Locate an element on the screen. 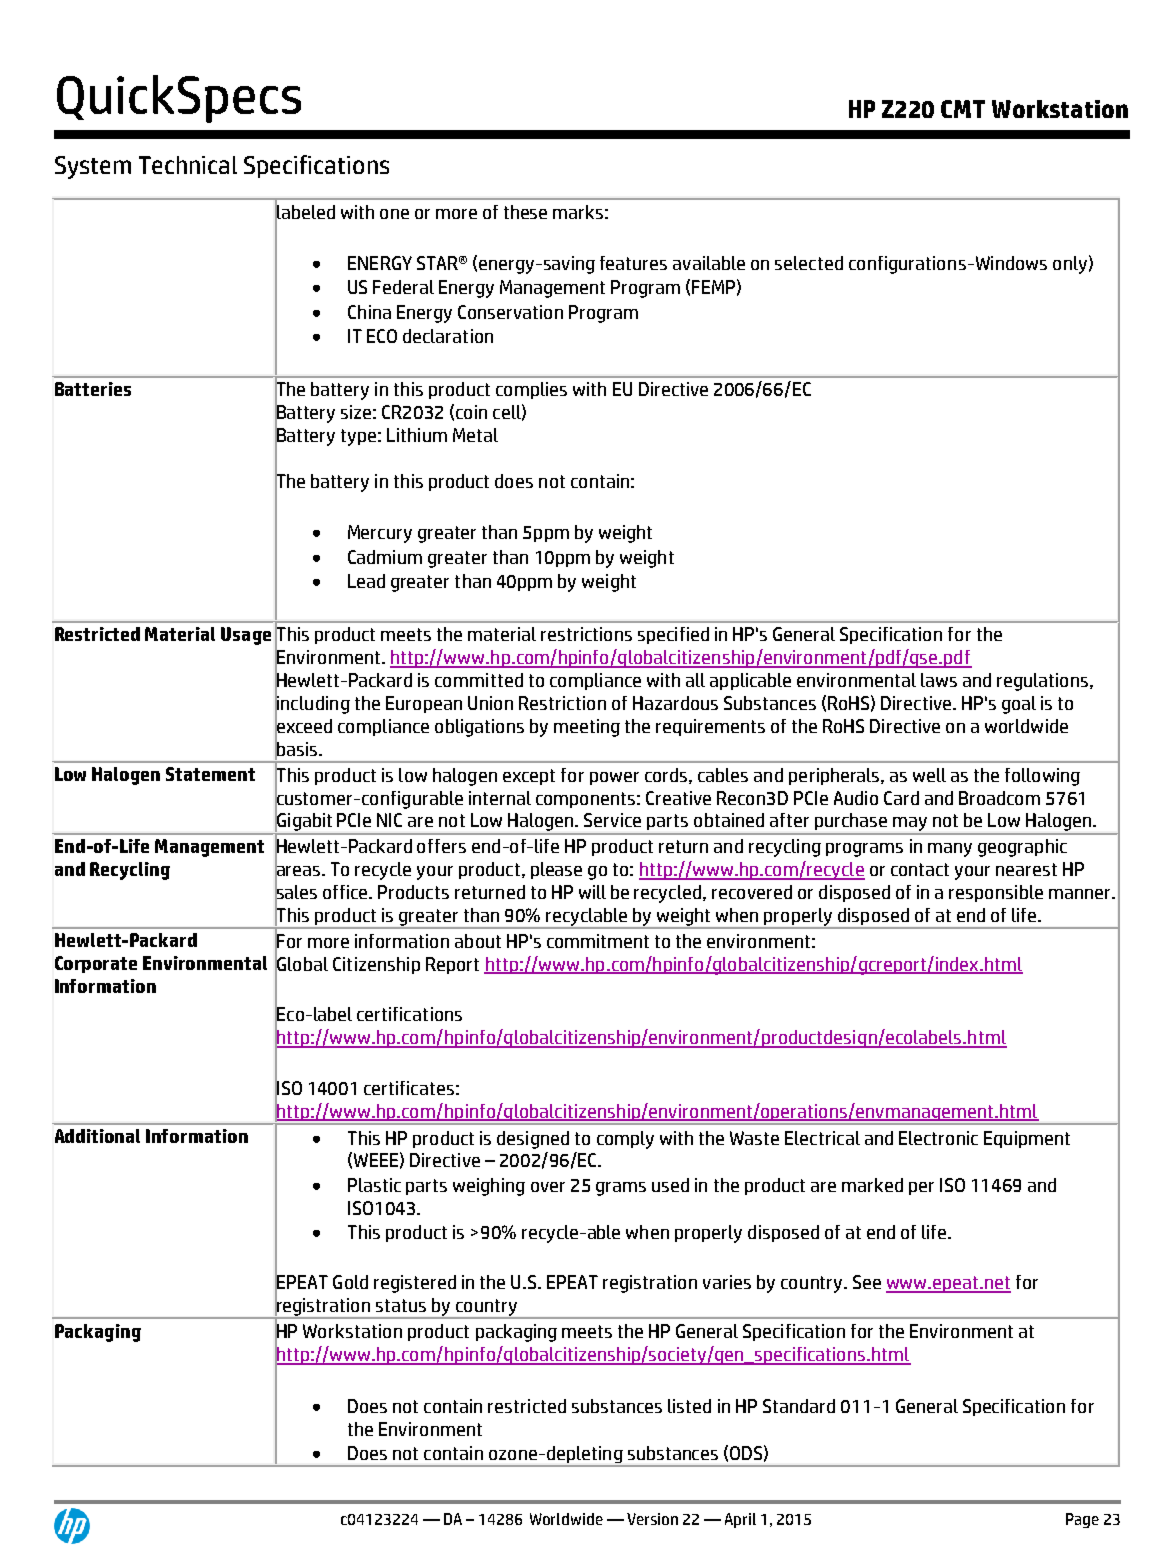  Statement is located at coordinates (210, 774).
